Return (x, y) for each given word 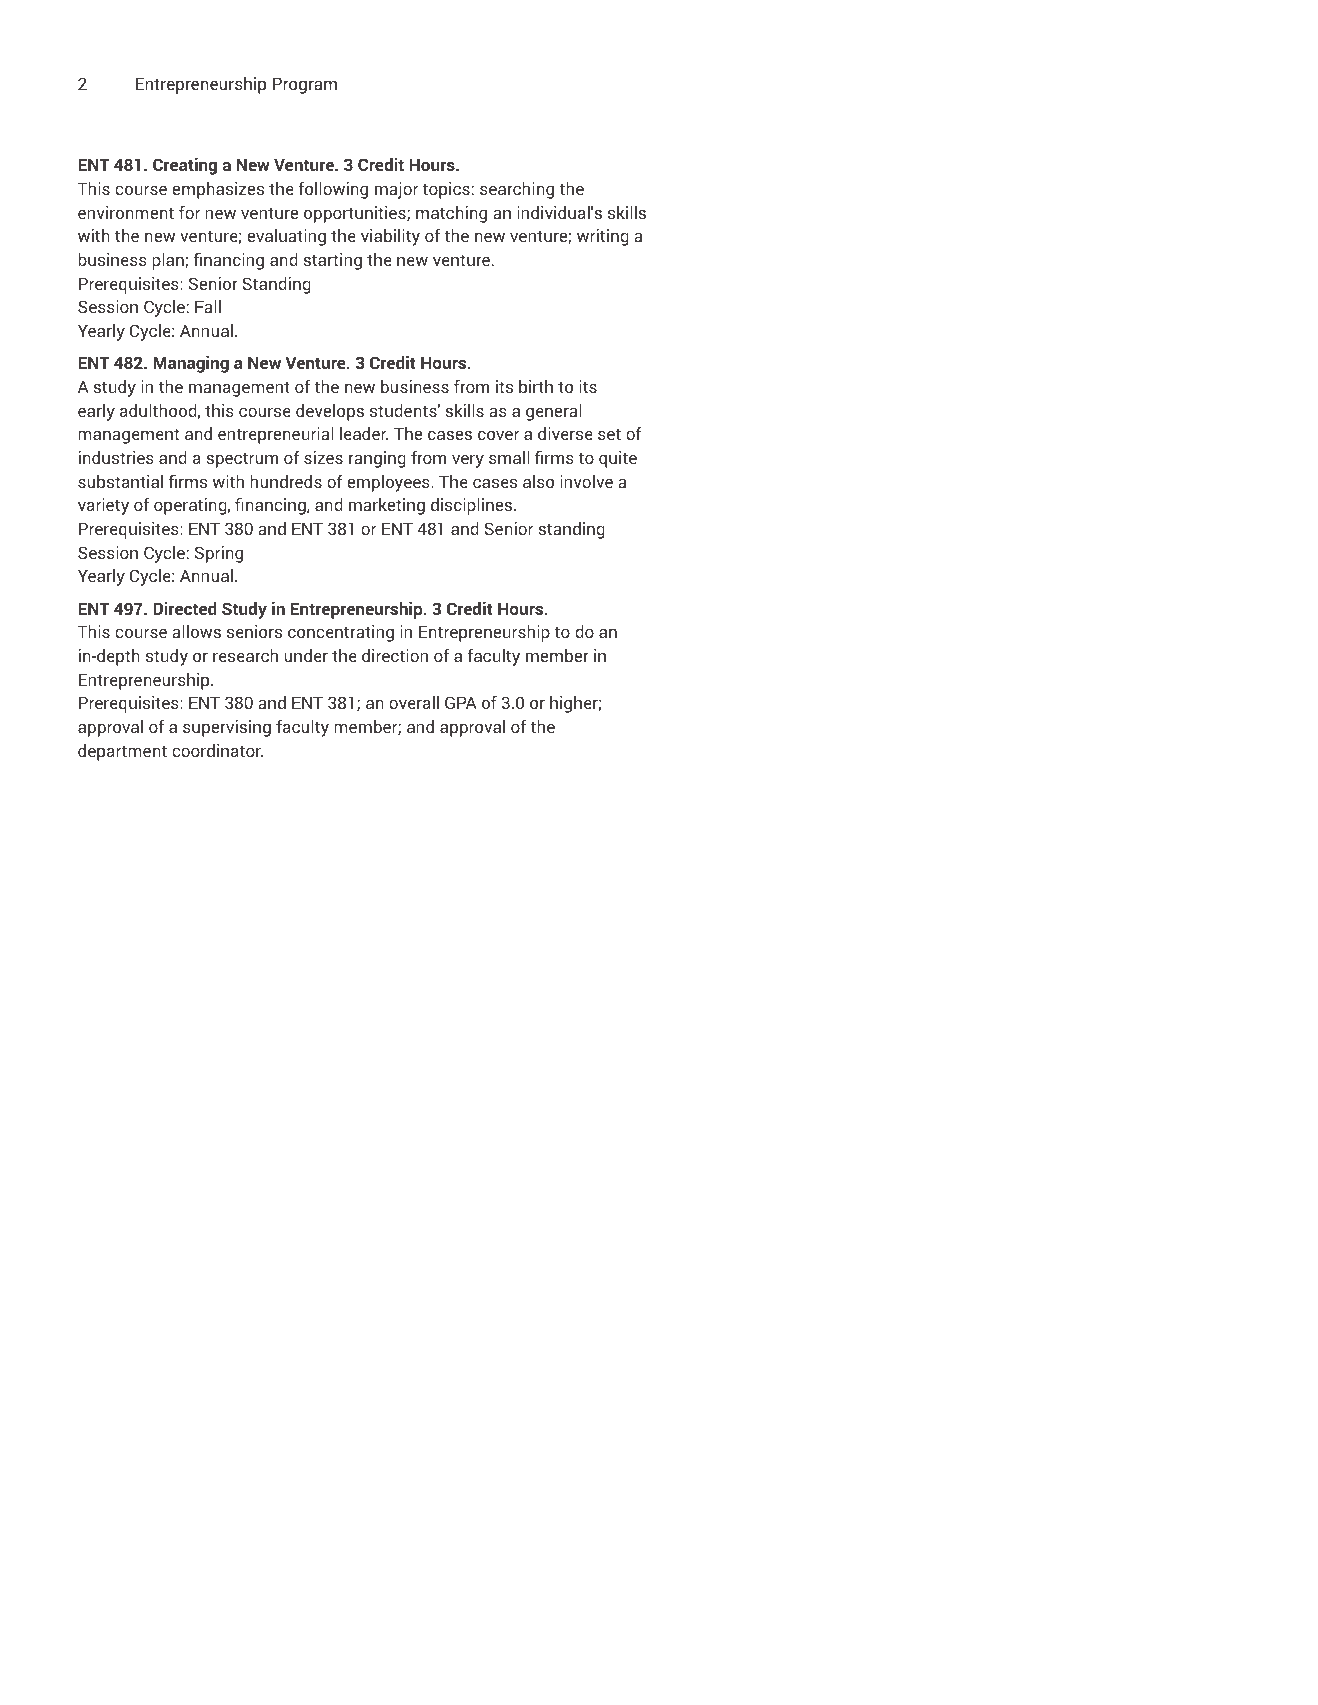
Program (305, 85)
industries (116, 457)
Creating (185, 166)
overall (414, 702)
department (122, 752)
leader (364, 433)
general (554, 412)
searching (517, 190)
